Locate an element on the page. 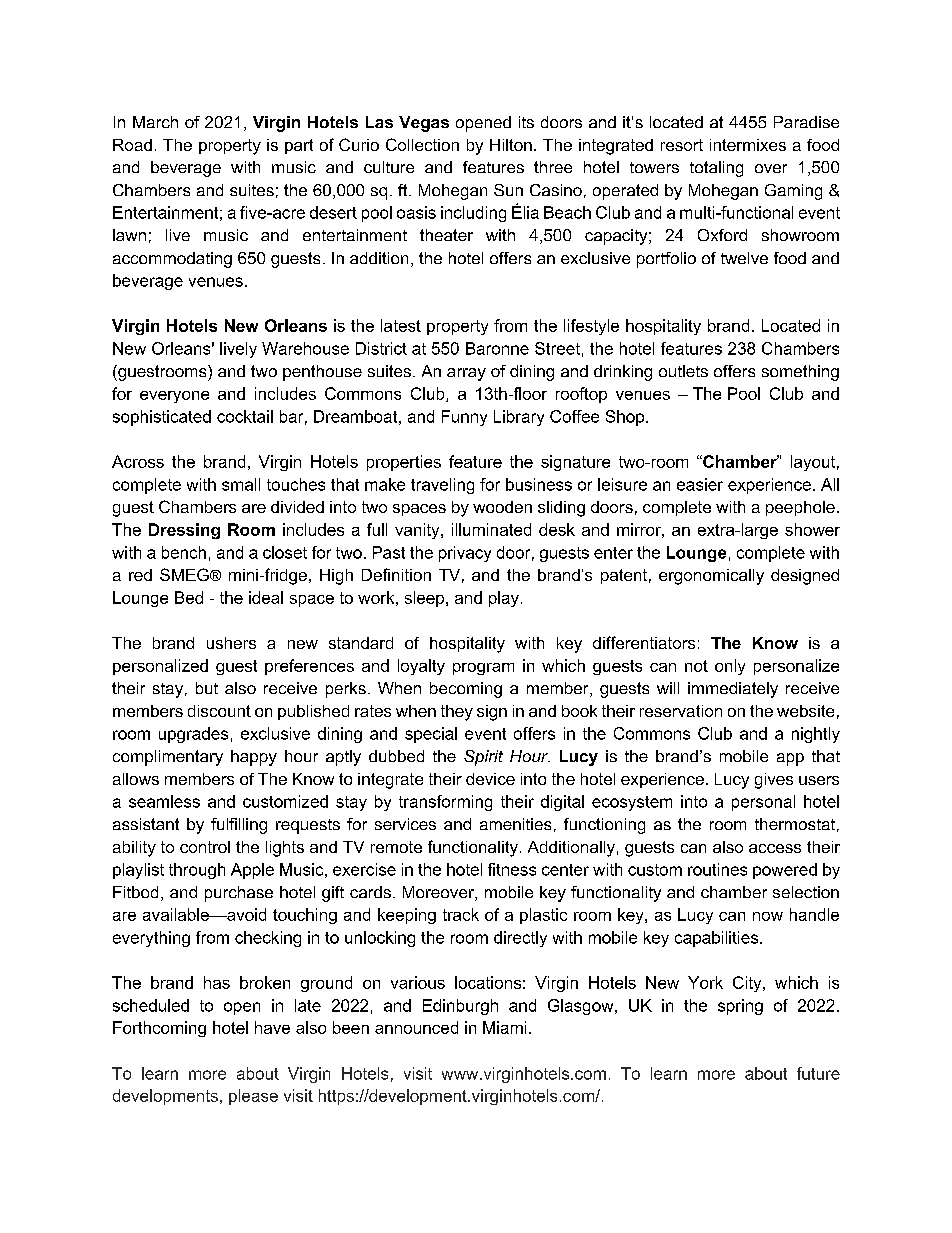 Image resolution: width=952 pixels, height=1233 pixels. control is located at coordinates (205, 847).
